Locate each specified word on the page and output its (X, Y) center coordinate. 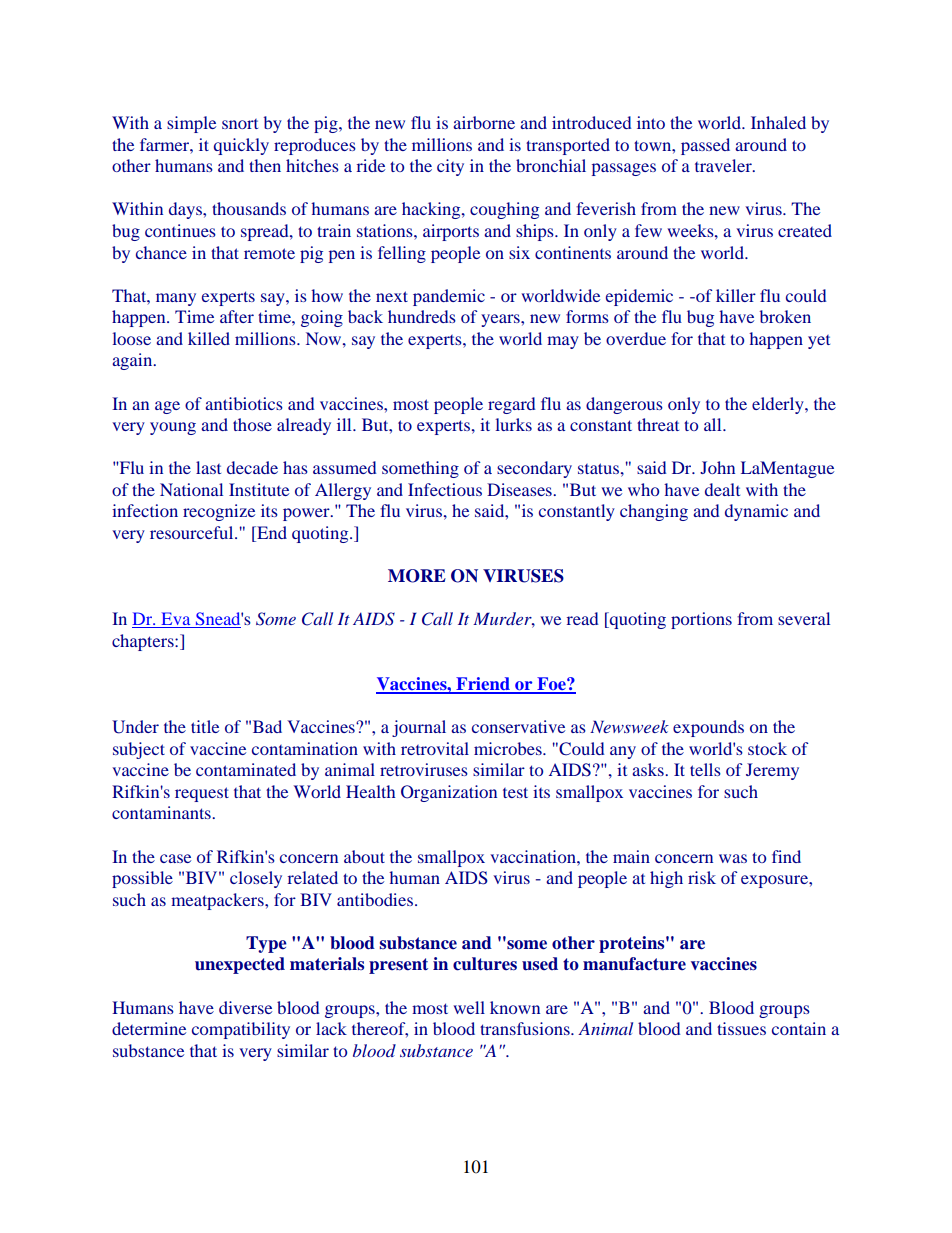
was (733, 858)
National (191, 489)
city (450, 167)
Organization (449, 793)
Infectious (445, 489)
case (175, 858)
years (501, 320)
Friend (483, 685)
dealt (722, 489)
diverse (245, 1007)
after (237, 316)
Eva (176, 620)
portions (701, 620)
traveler (724, 165)
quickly (241, 146)
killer (736, 295)
